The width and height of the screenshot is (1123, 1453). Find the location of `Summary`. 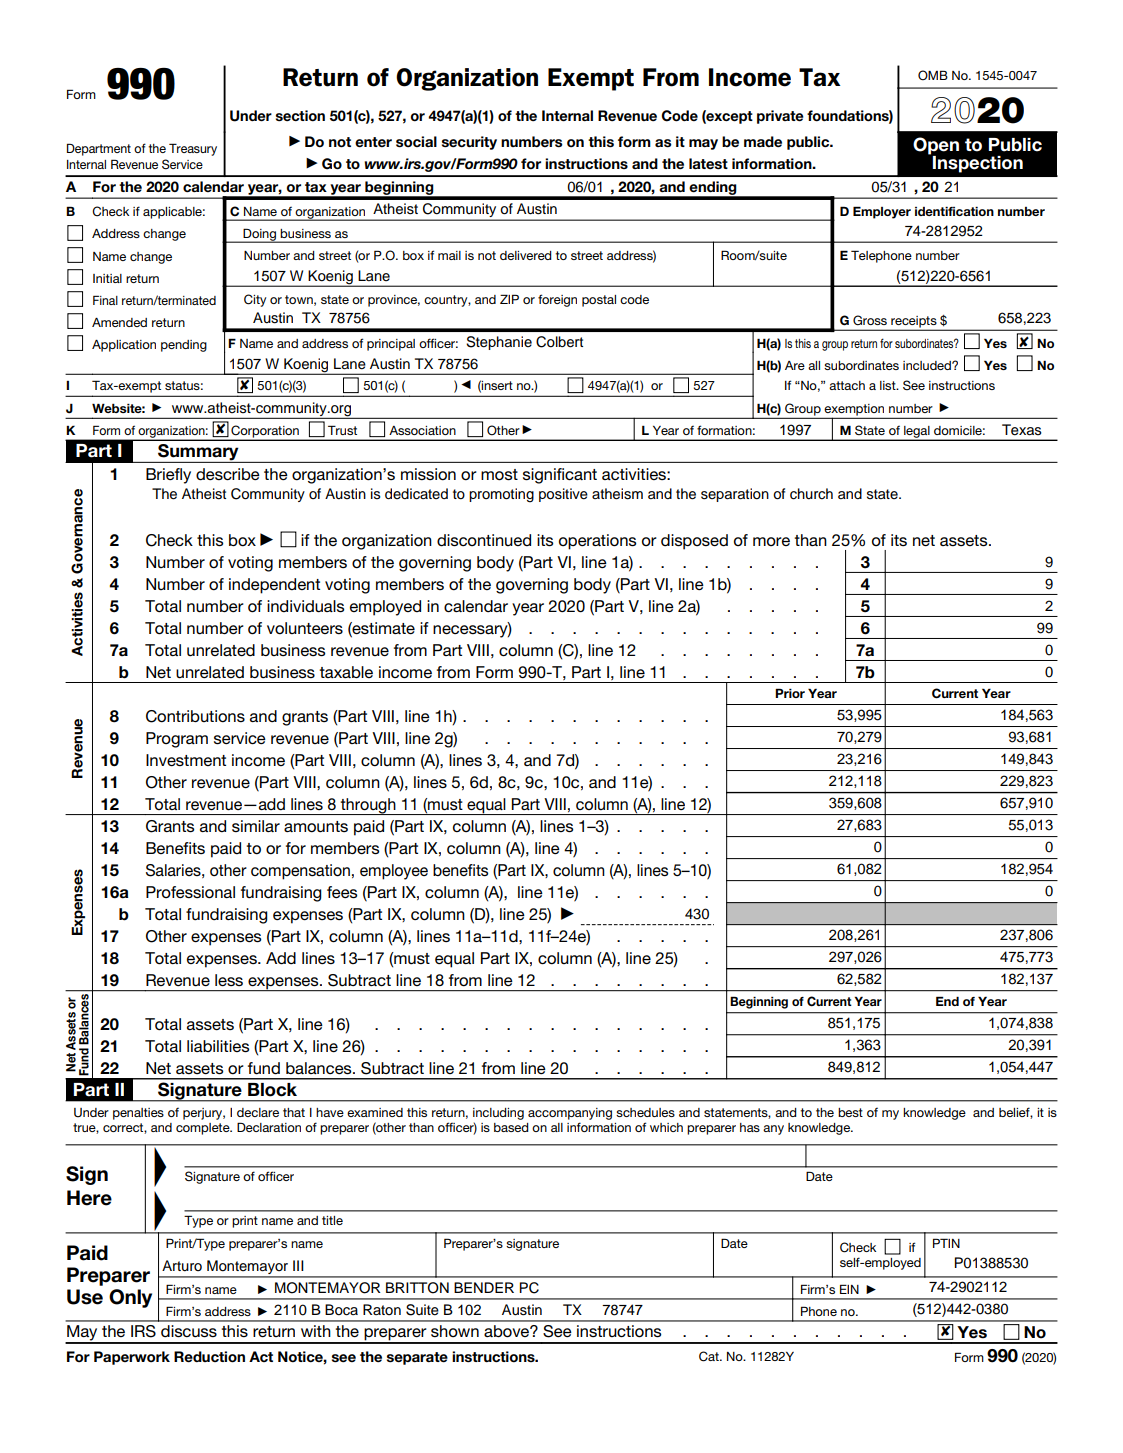

Summary is located at coordinates (198, 453).
